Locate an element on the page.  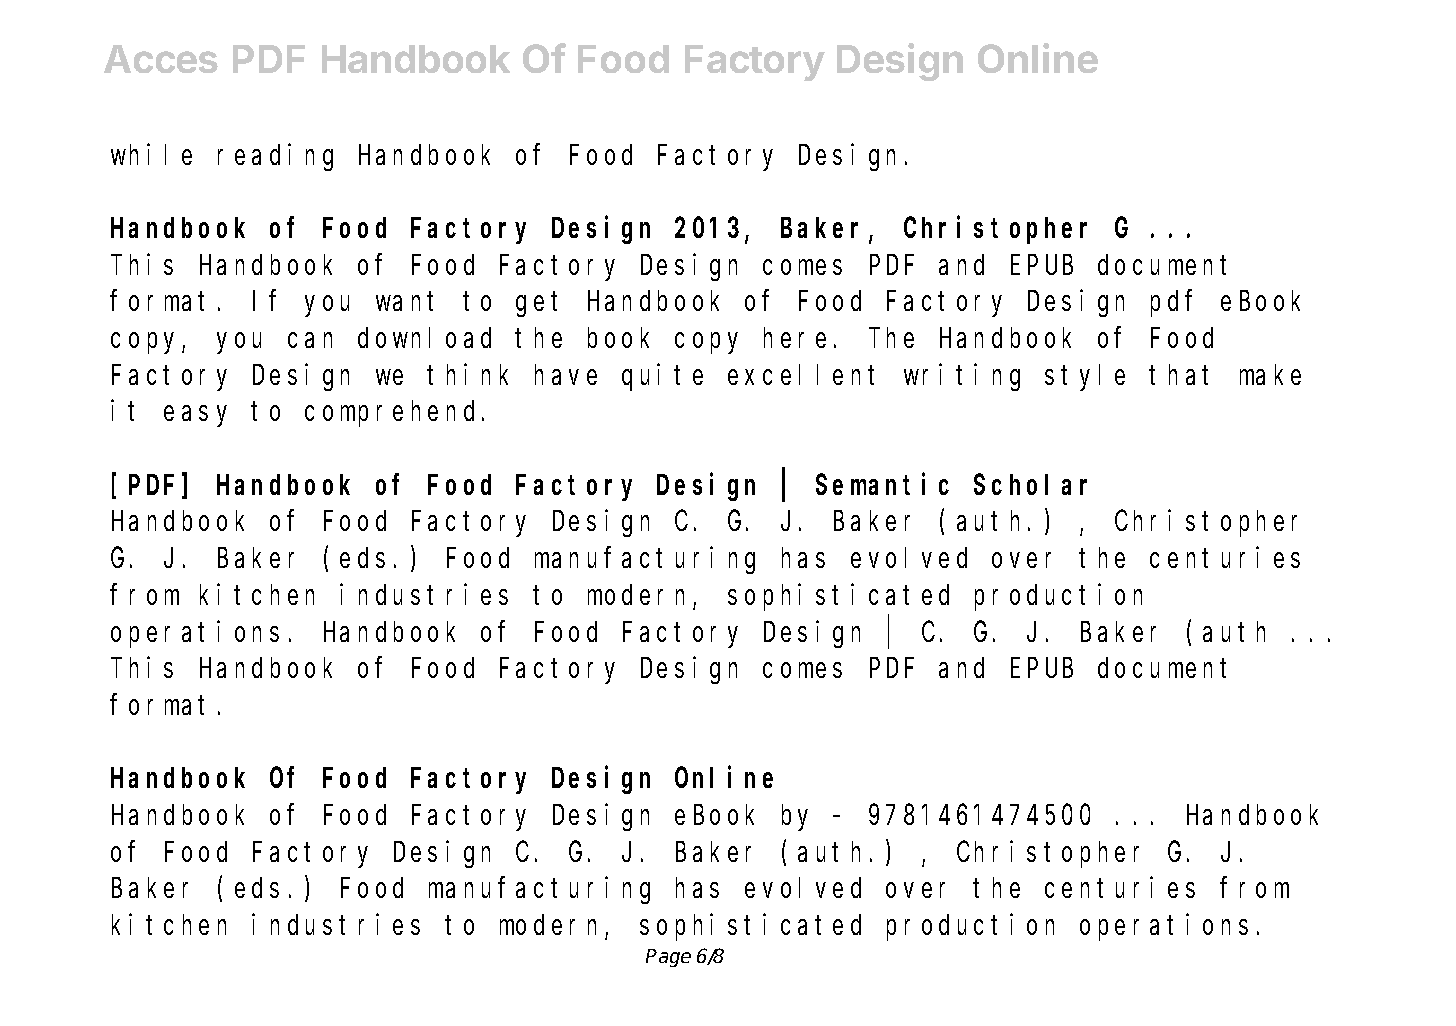
writing is located at coordinates (962, 377).
